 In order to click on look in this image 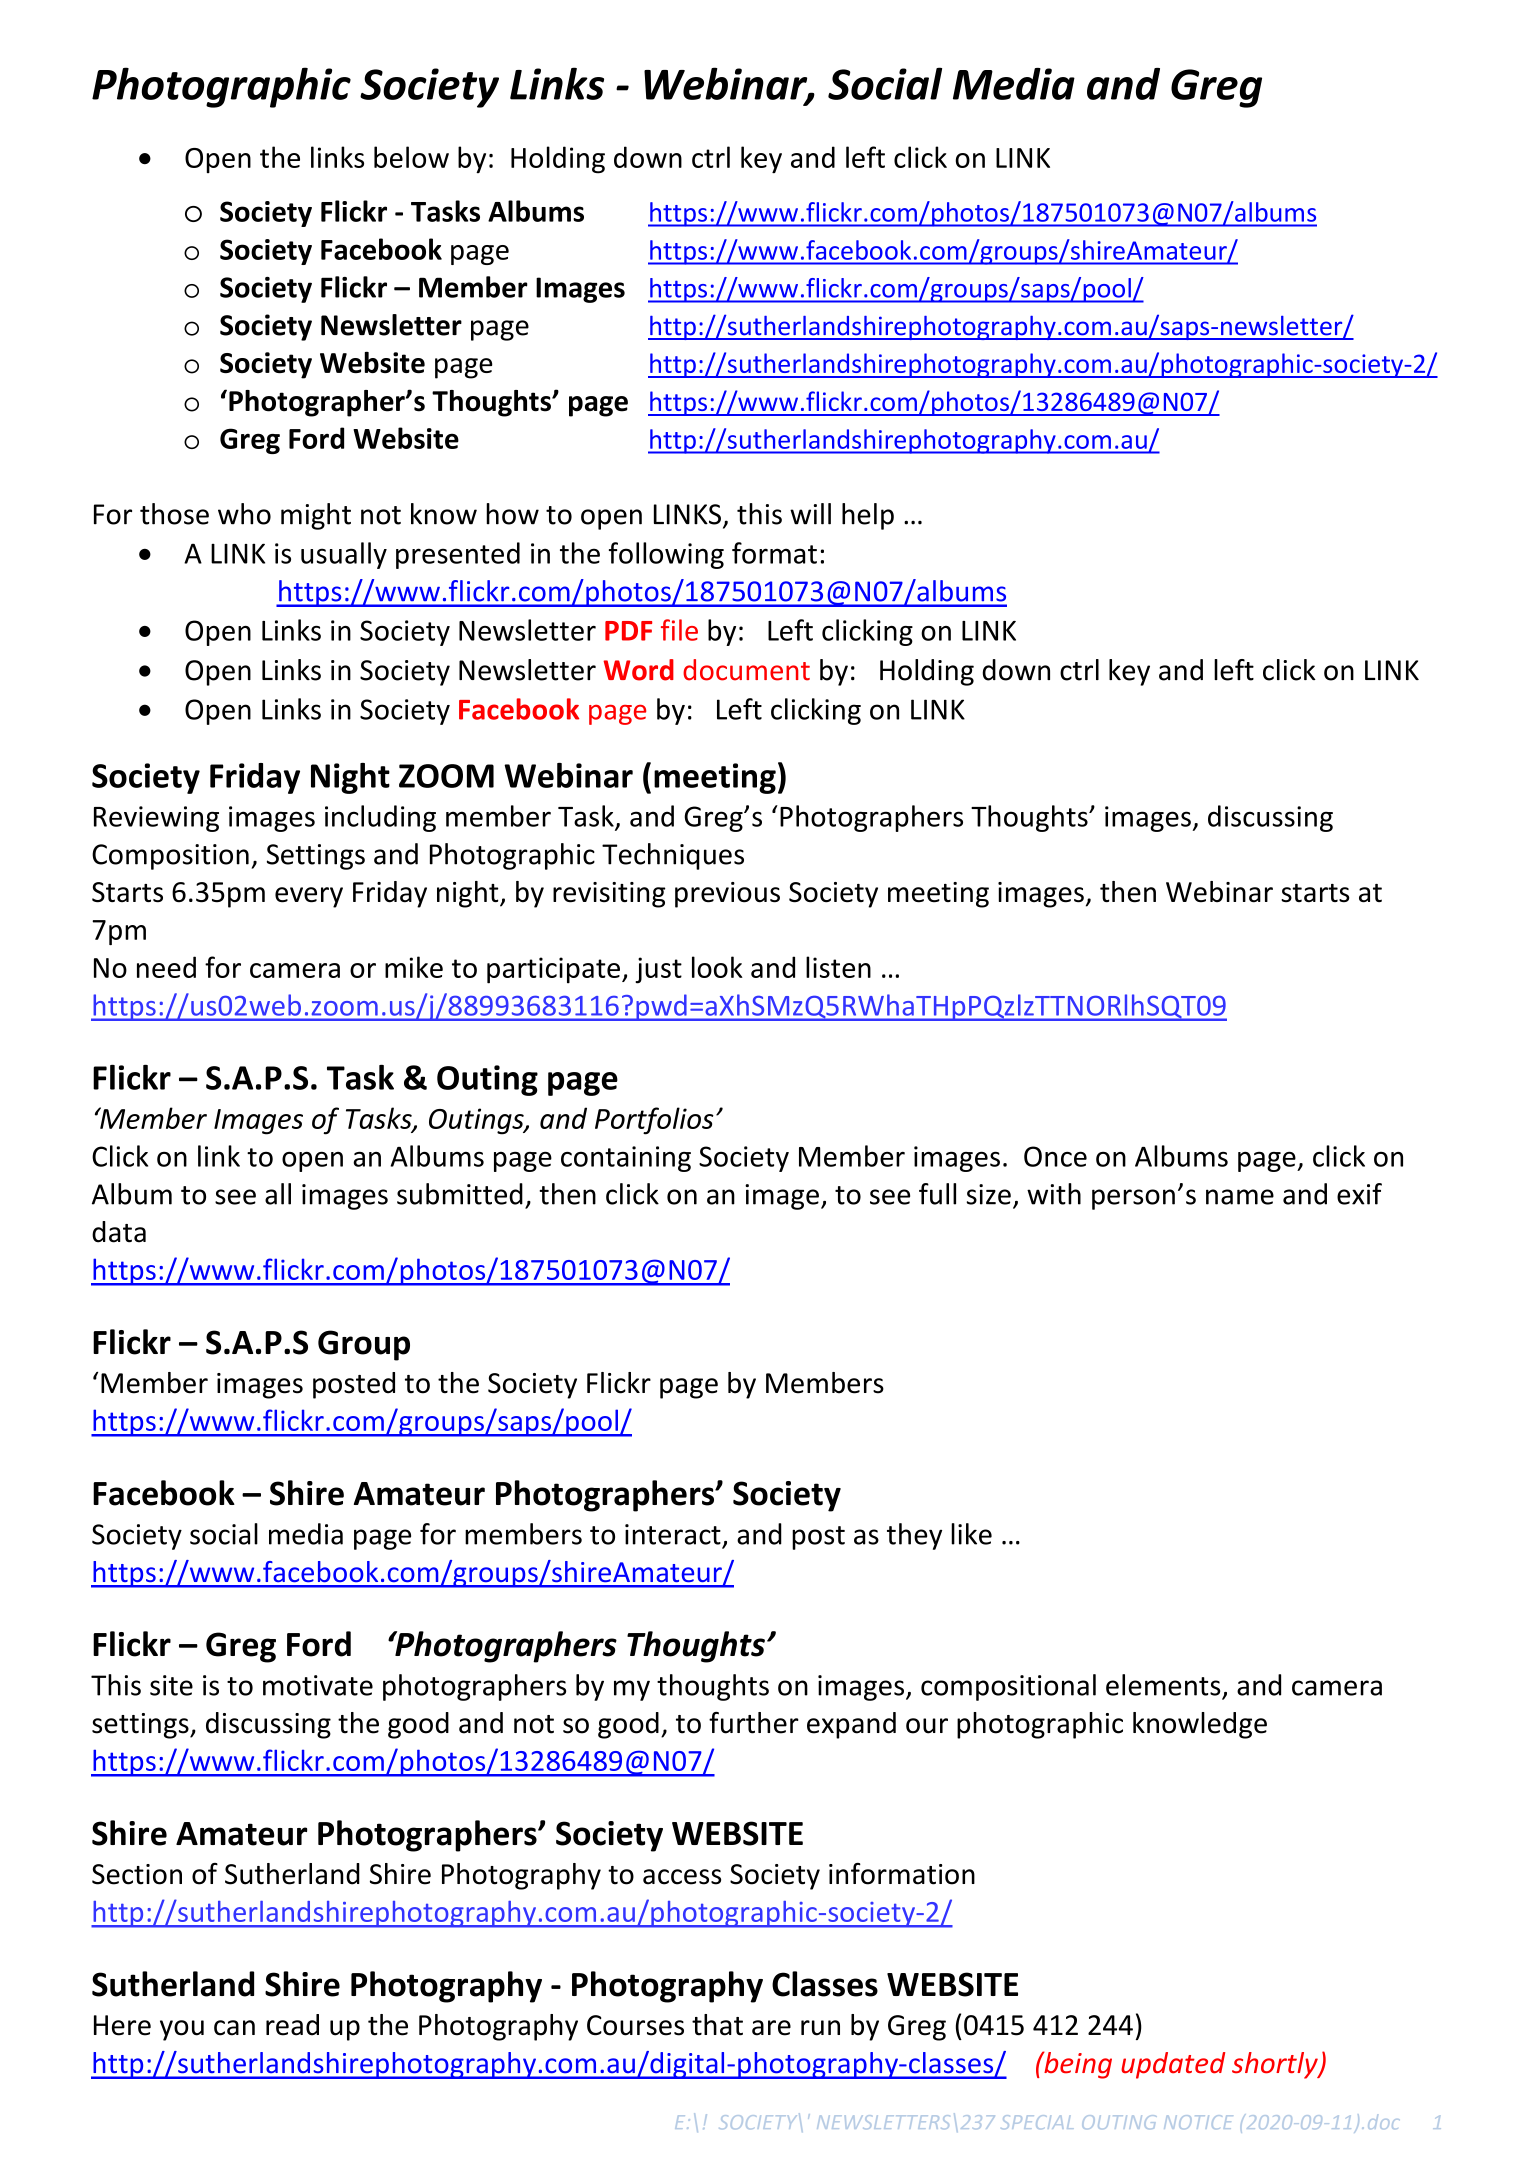, I will do `click(717, 967)`.
